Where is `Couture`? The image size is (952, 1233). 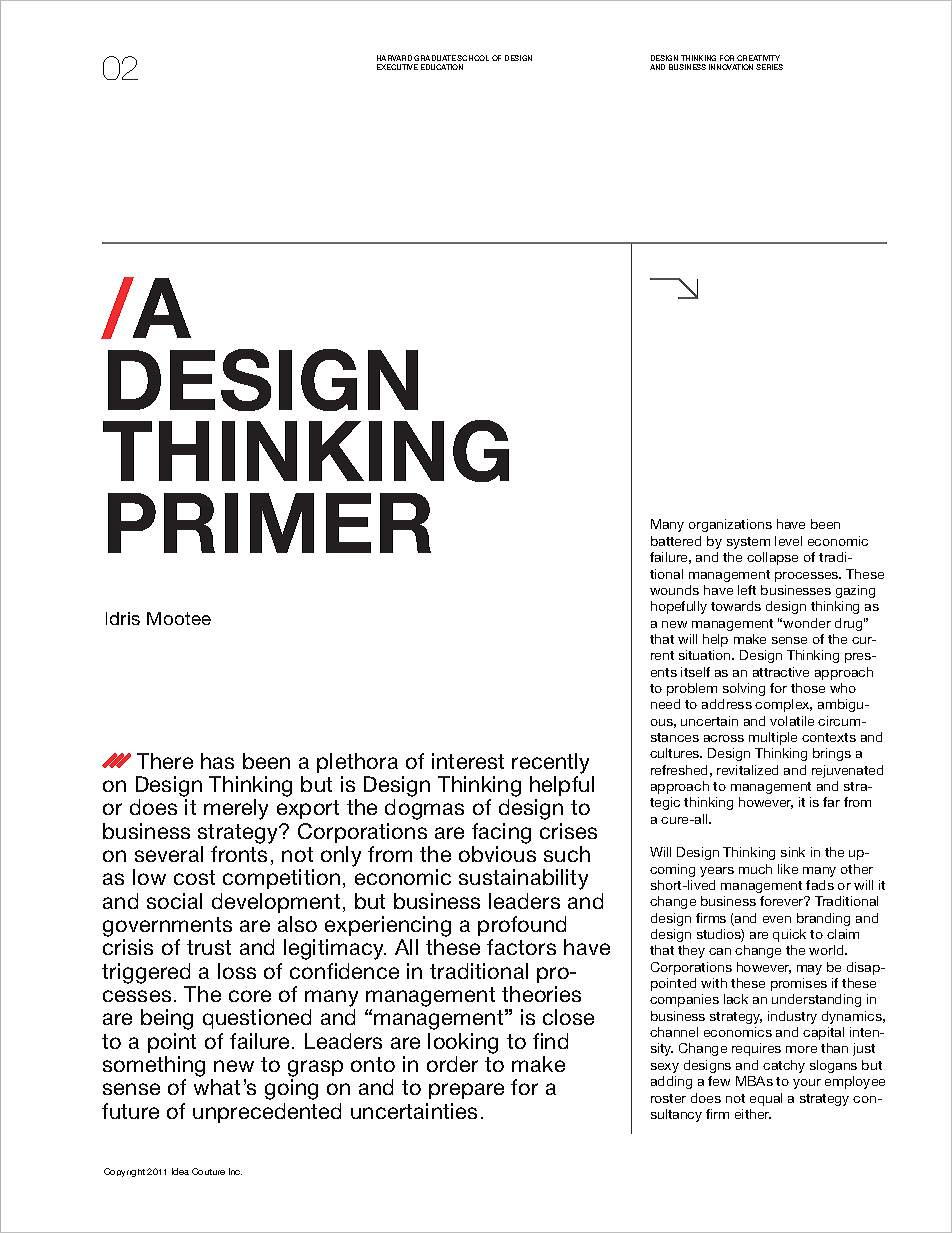
Couture is located at coordinates (208, 1171).
